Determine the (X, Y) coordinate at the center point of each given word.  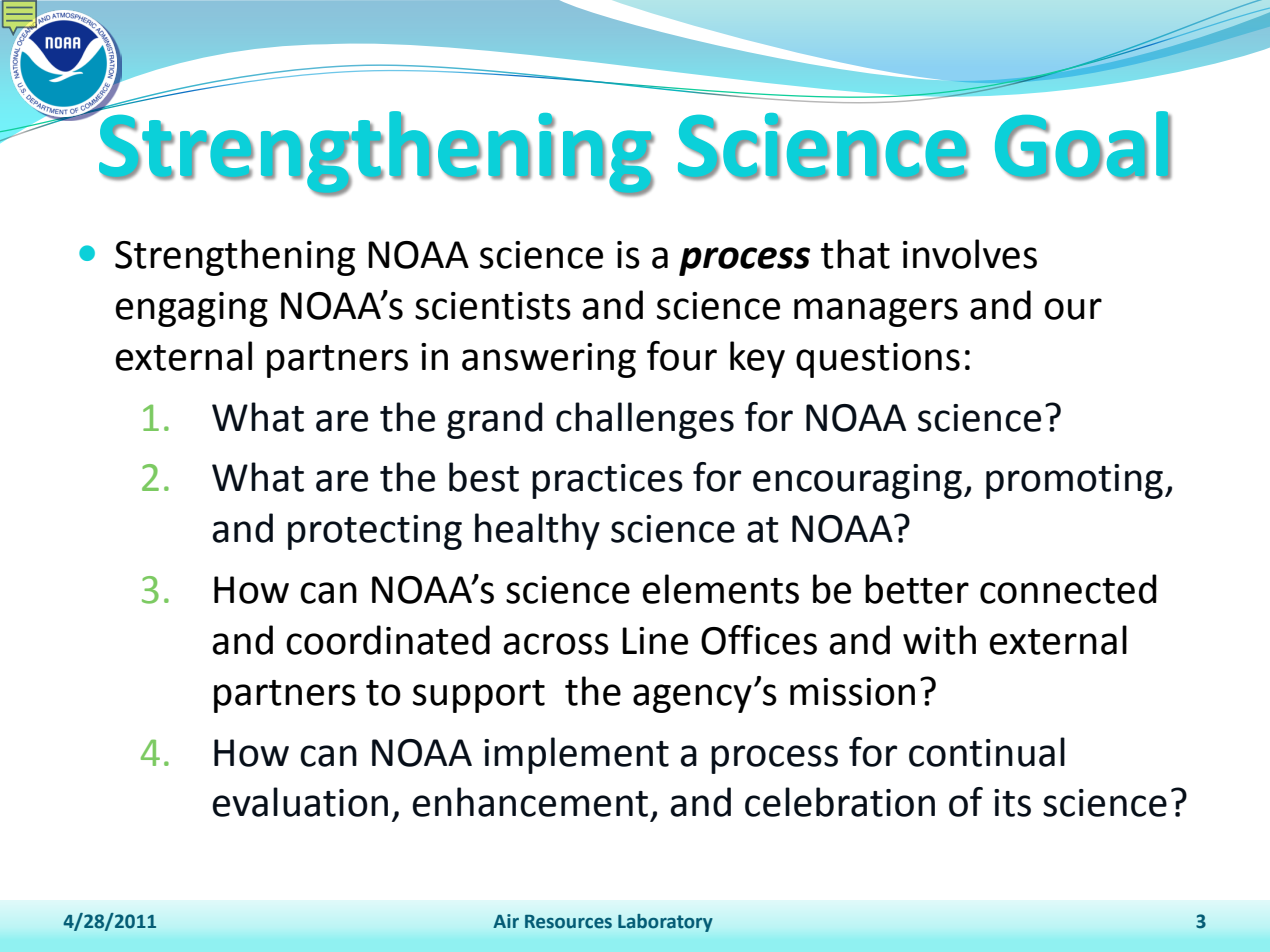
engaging (191, 309)
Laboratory (665, 923)
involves (970, 254)
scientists (493, 306)
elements (720, 589)
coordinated (388, 640)
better (917, 589)
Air (506, 921)
